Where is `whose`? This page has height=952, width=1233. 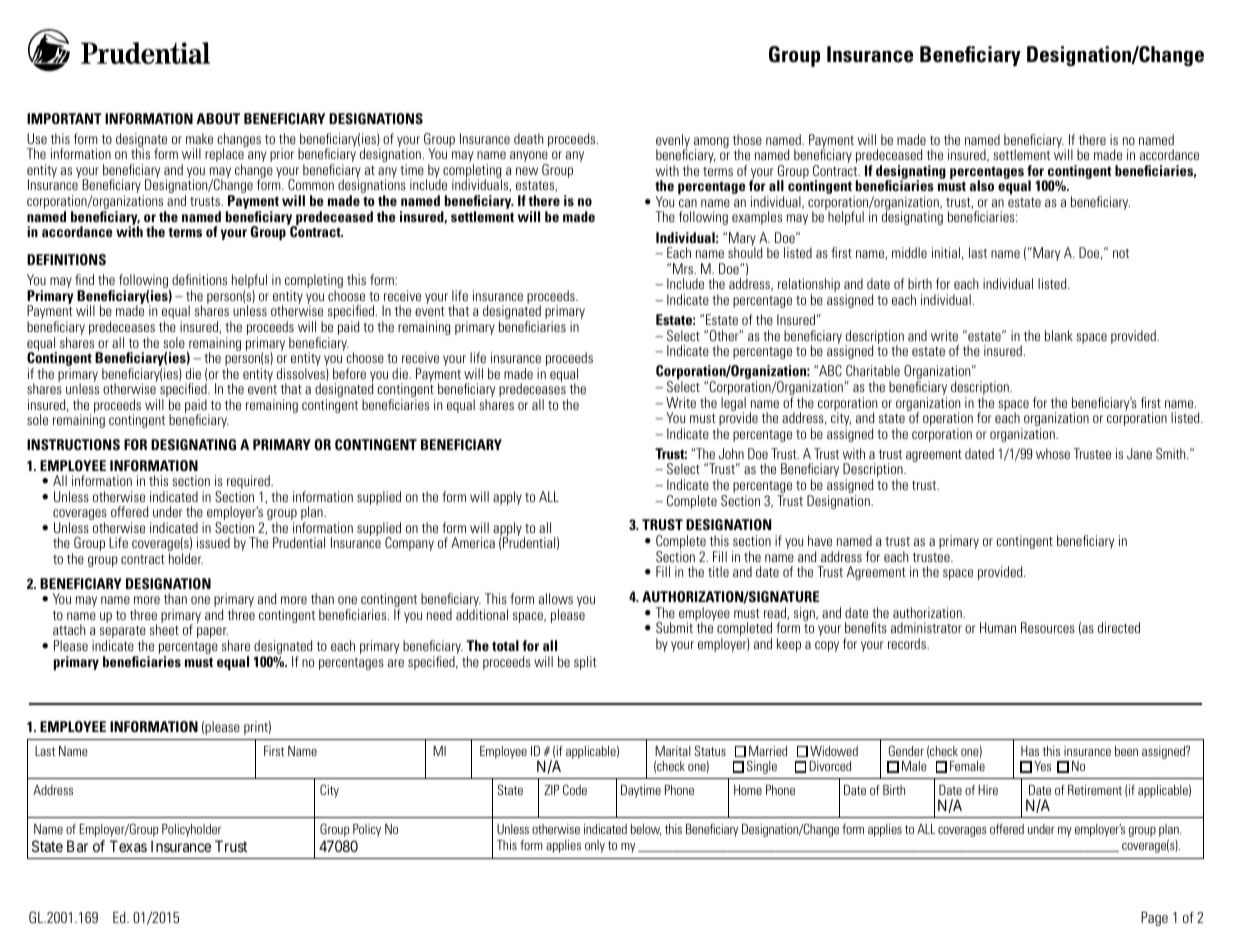
whose is located at coordinates (1053, 453).
